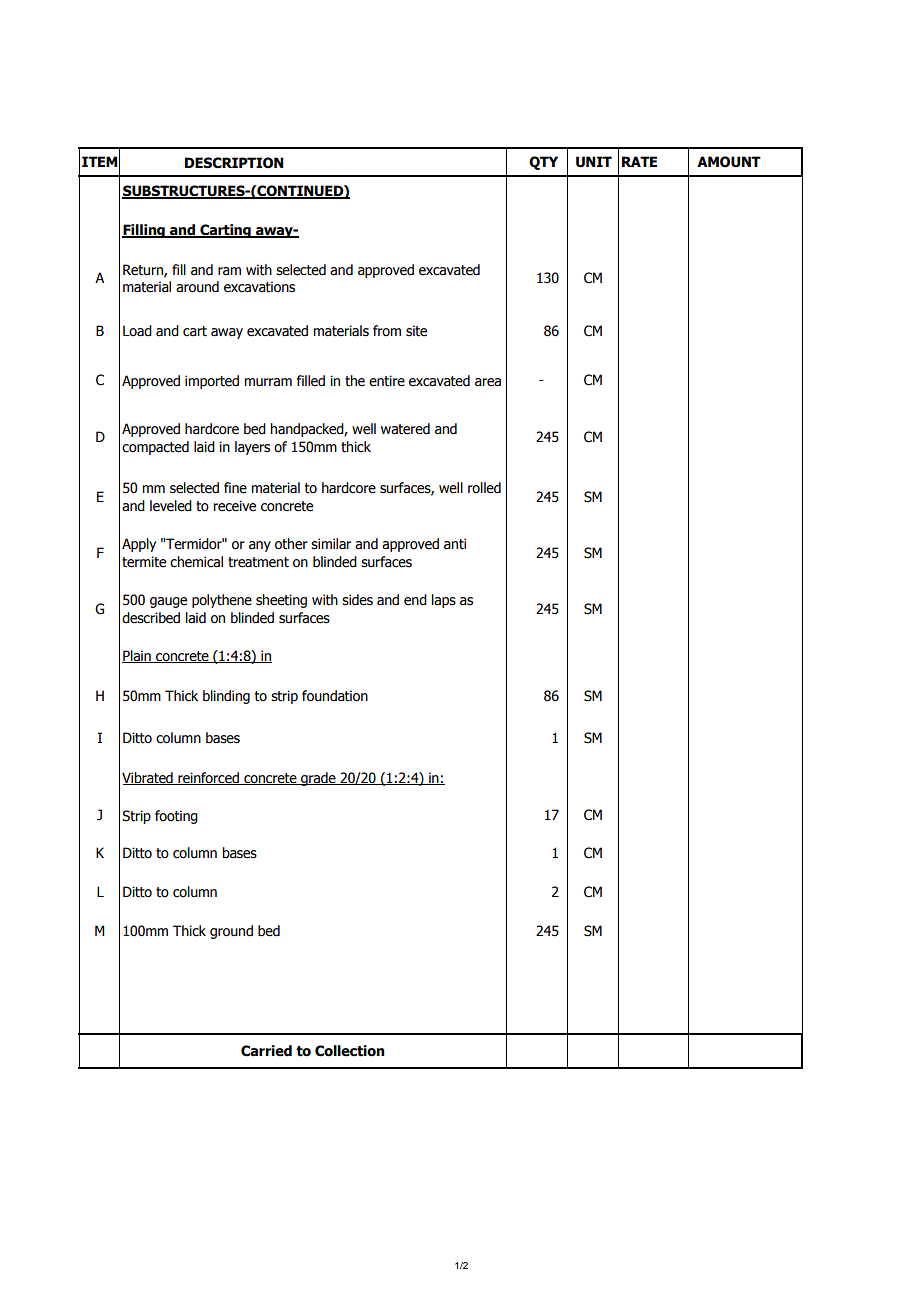 Image resolution: width=924 pixels, height=1308 pixels. Describe the element at coordinates (484, 488) in the page. I see `rolled` at that location.
